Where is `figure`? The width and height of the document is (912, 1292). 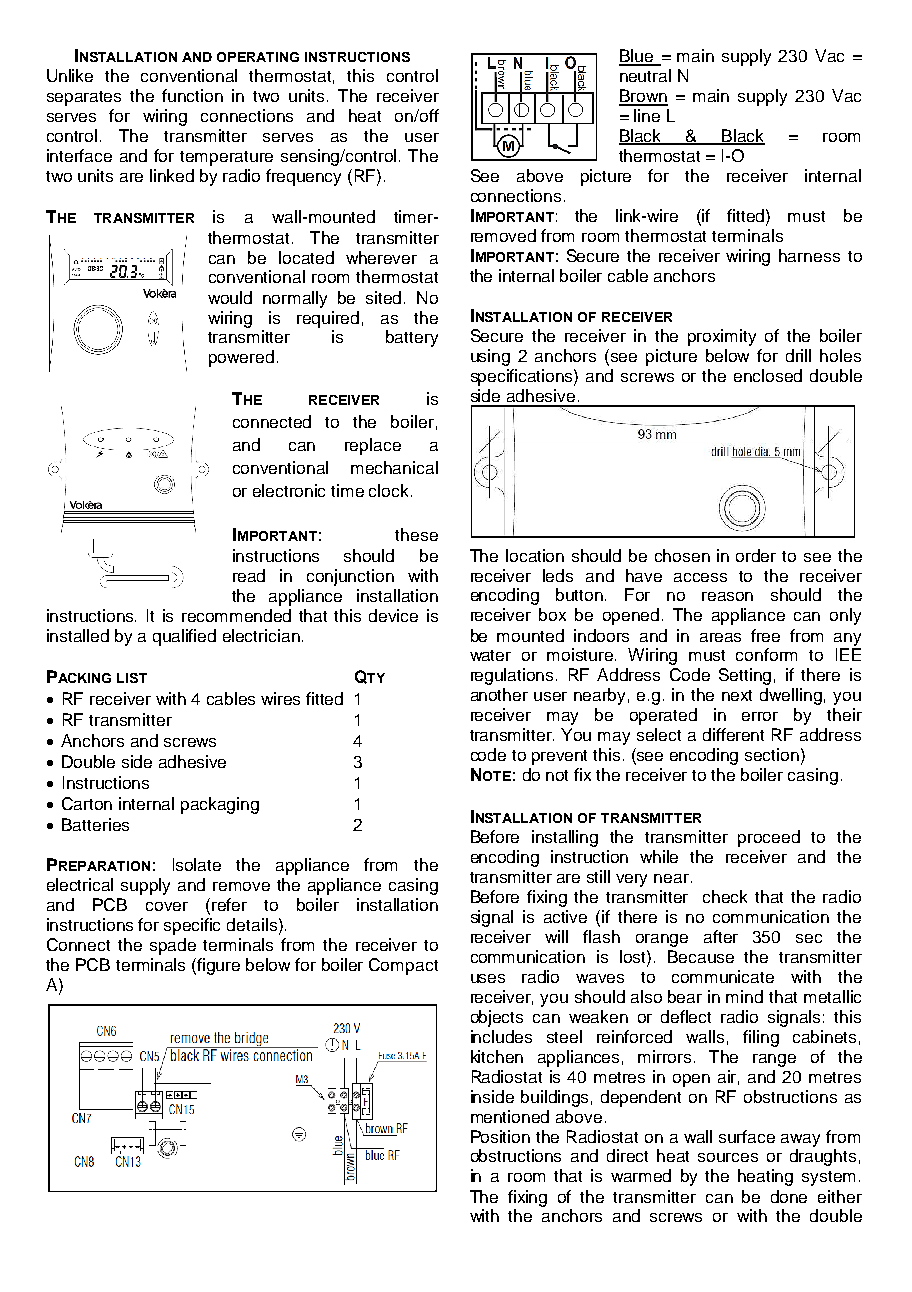 figure is located at coordinates (218, 966).
